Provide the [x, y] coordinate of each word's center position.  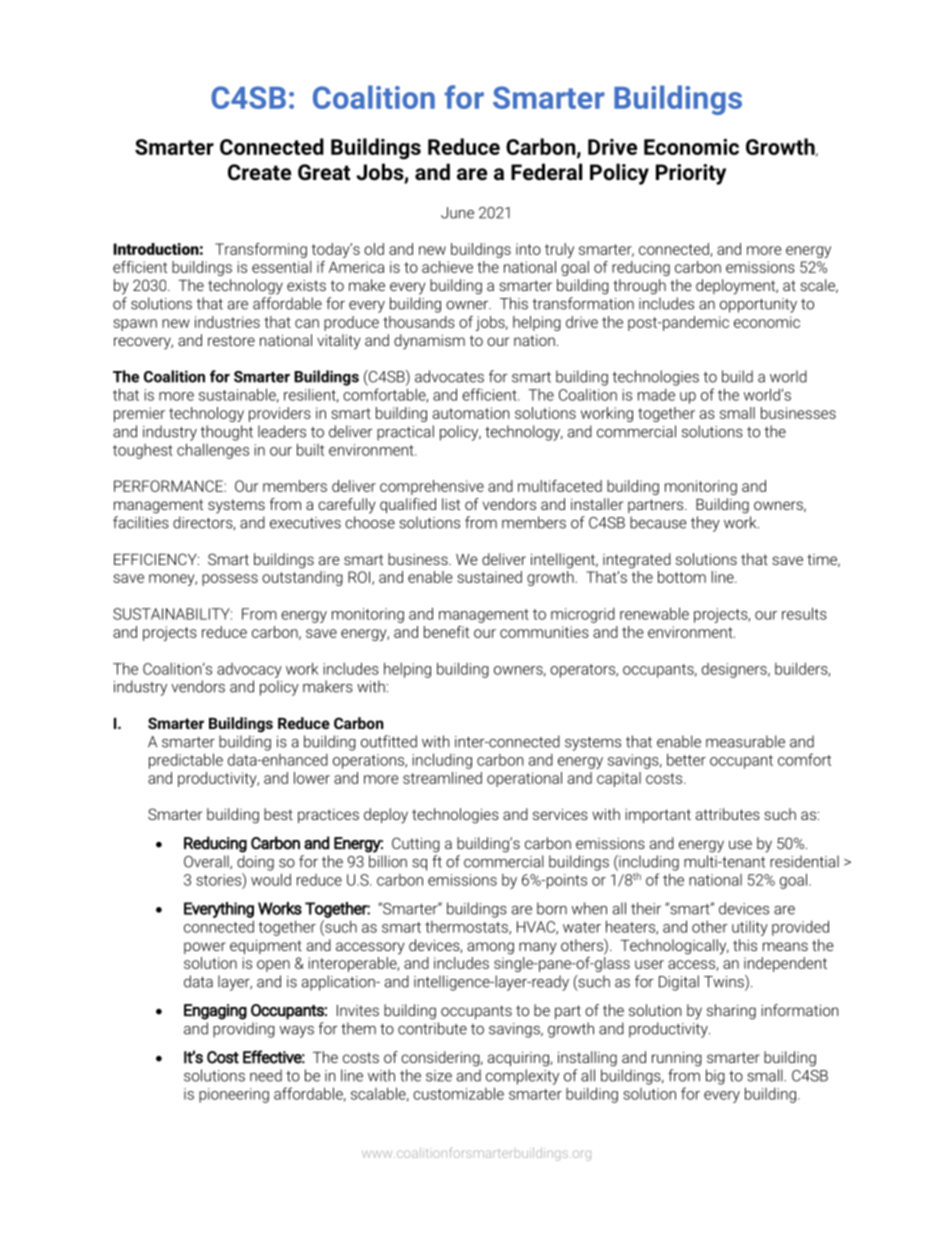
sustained [489, 577]
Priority [691, 174]
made [656, 395]
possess [230, 580]
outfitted [389, 741]
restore [231, 340]
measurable [745, 741]
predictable [186, 761]
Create [259, 172]
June [457, 213]
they [705, 524]
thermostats [467, 928]
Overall [207, 862]
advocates [449, 376]
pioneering [234, 1095]
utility [750, 928]
